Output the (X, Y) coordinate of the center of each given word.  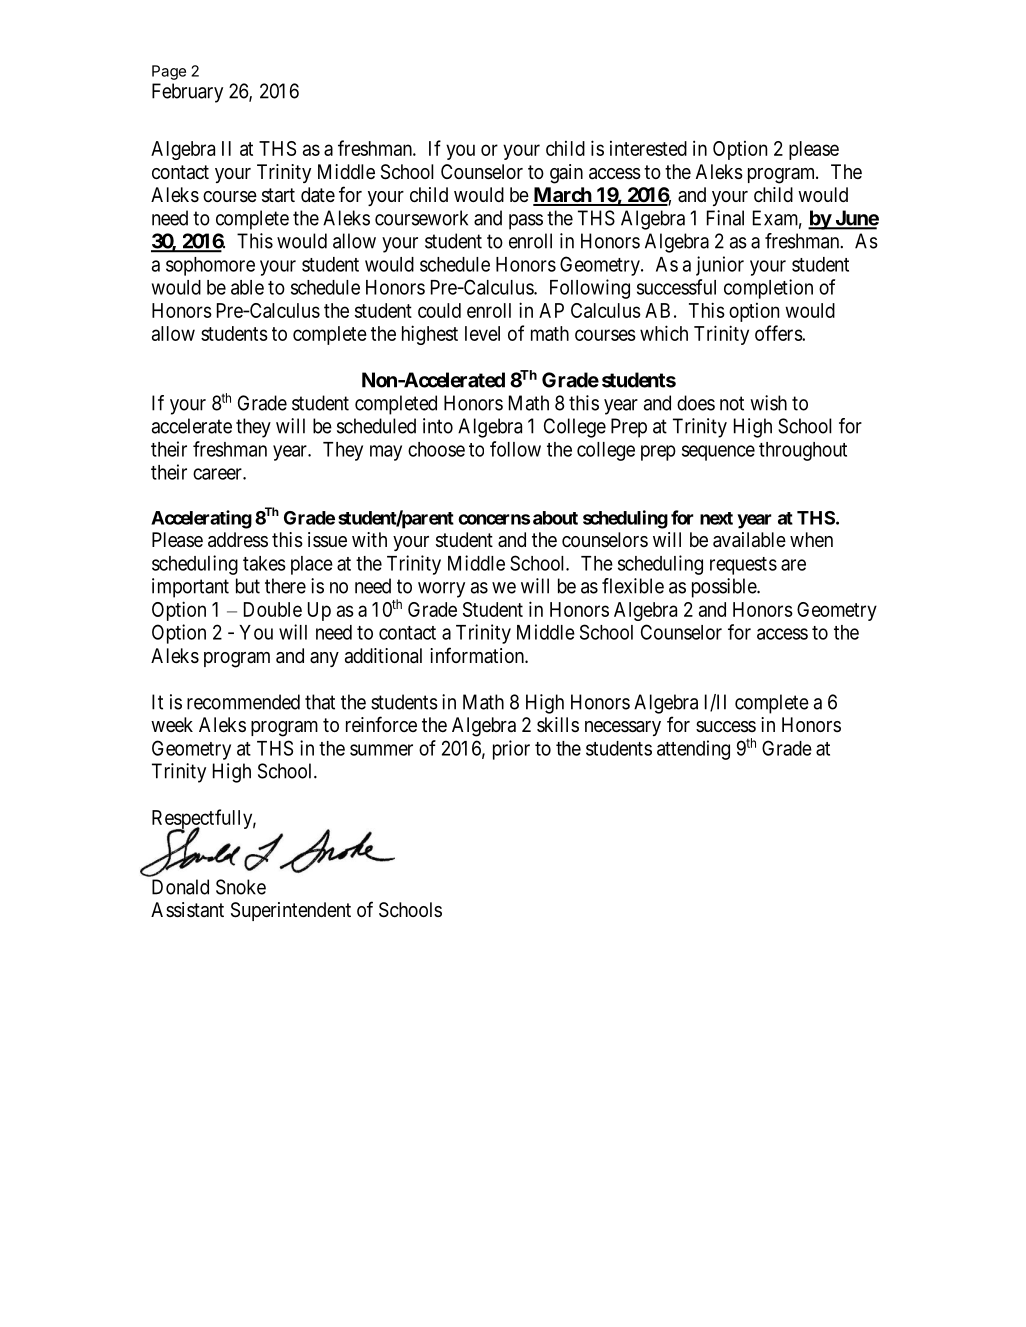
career (218, 474)
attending (693, 750)
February (187, 93)
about (555, 518)
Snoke (241, 887)
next (716, 518)
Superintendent (291, 911)
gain (566, 174)
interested (648, 148)
